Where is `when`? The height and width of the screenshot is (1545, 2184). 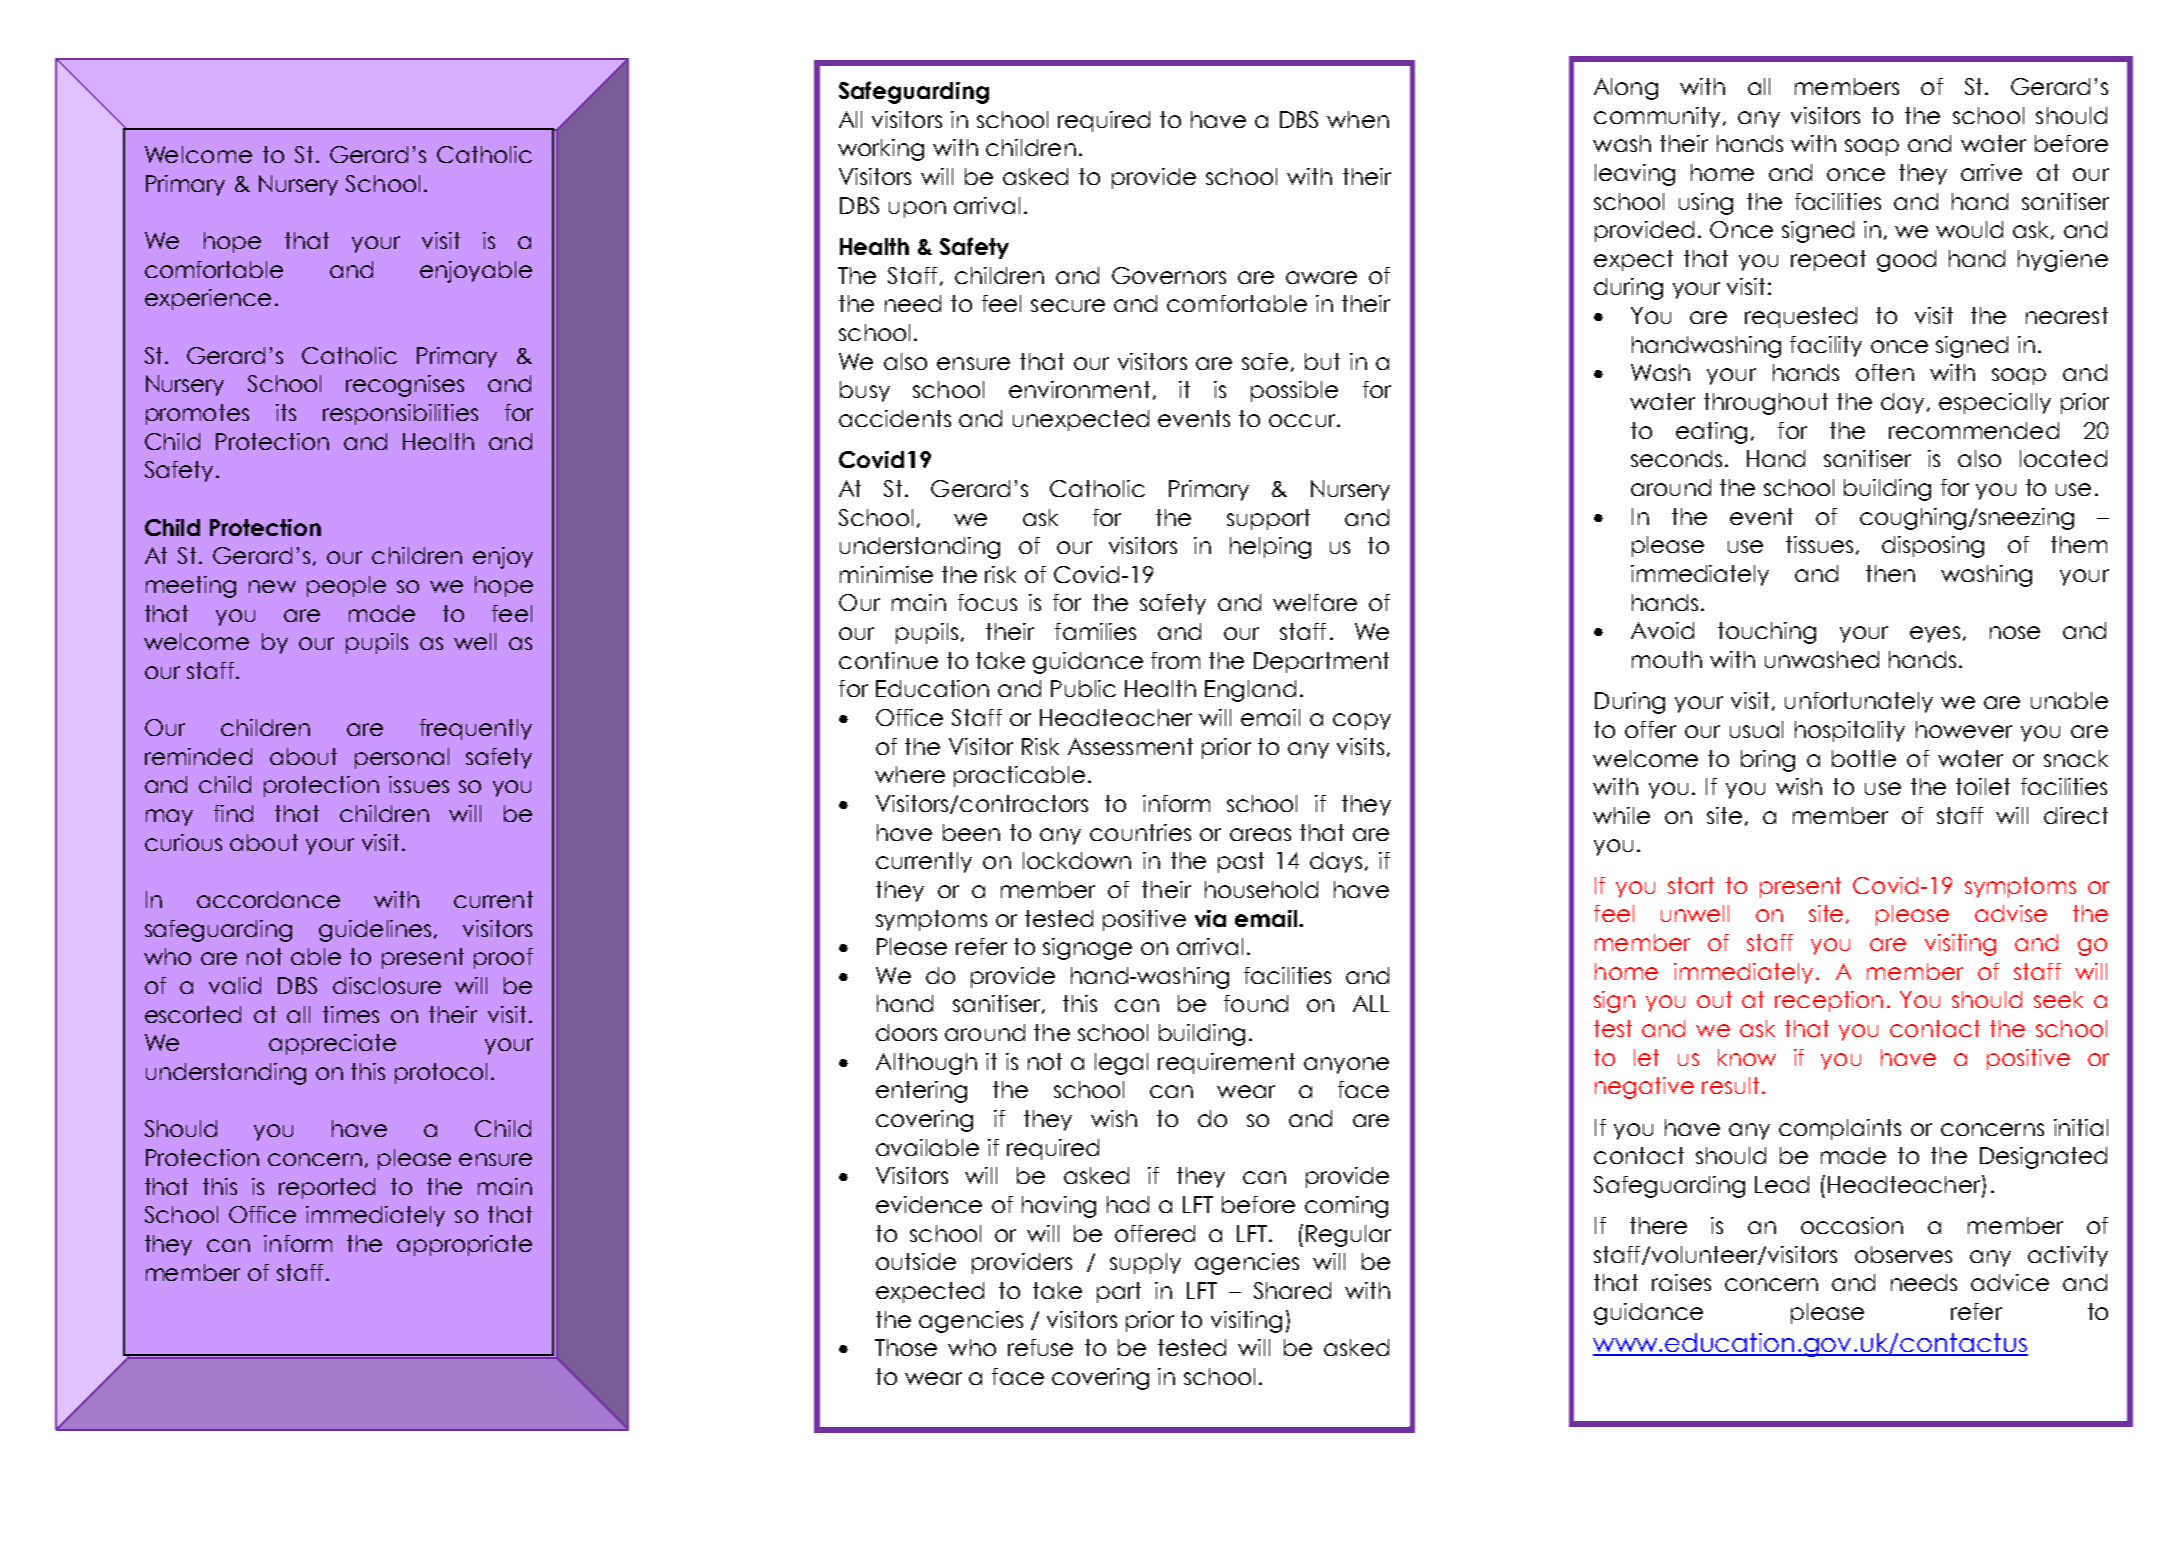 when is located at coordinates (1358, 119).
